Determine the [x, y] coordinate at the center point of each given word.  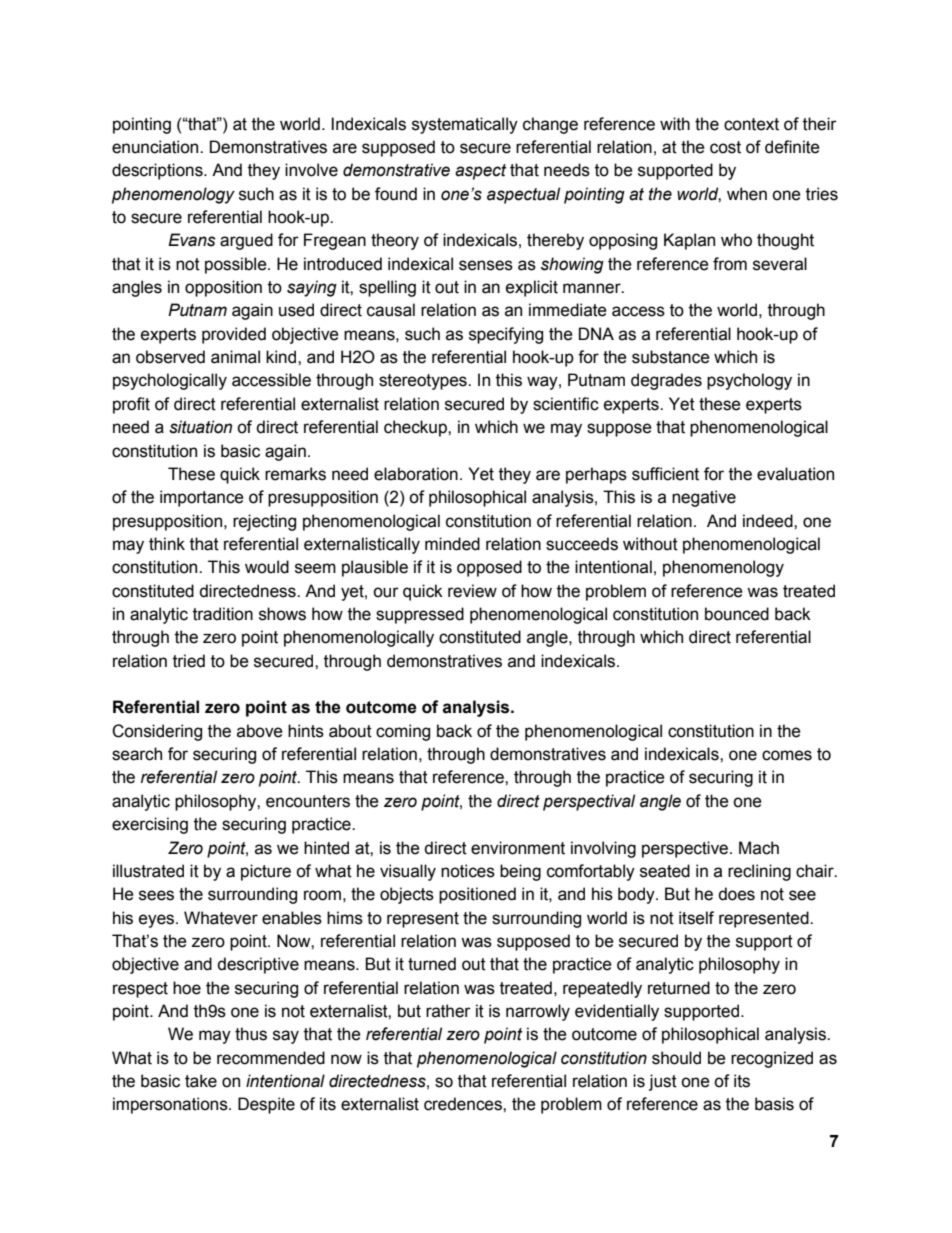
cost [725, 147]
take [201, 1081]
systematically [465, 125]
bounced [737, 614]
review [472, 591]
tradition [223, 614]
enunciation [156, 147]
